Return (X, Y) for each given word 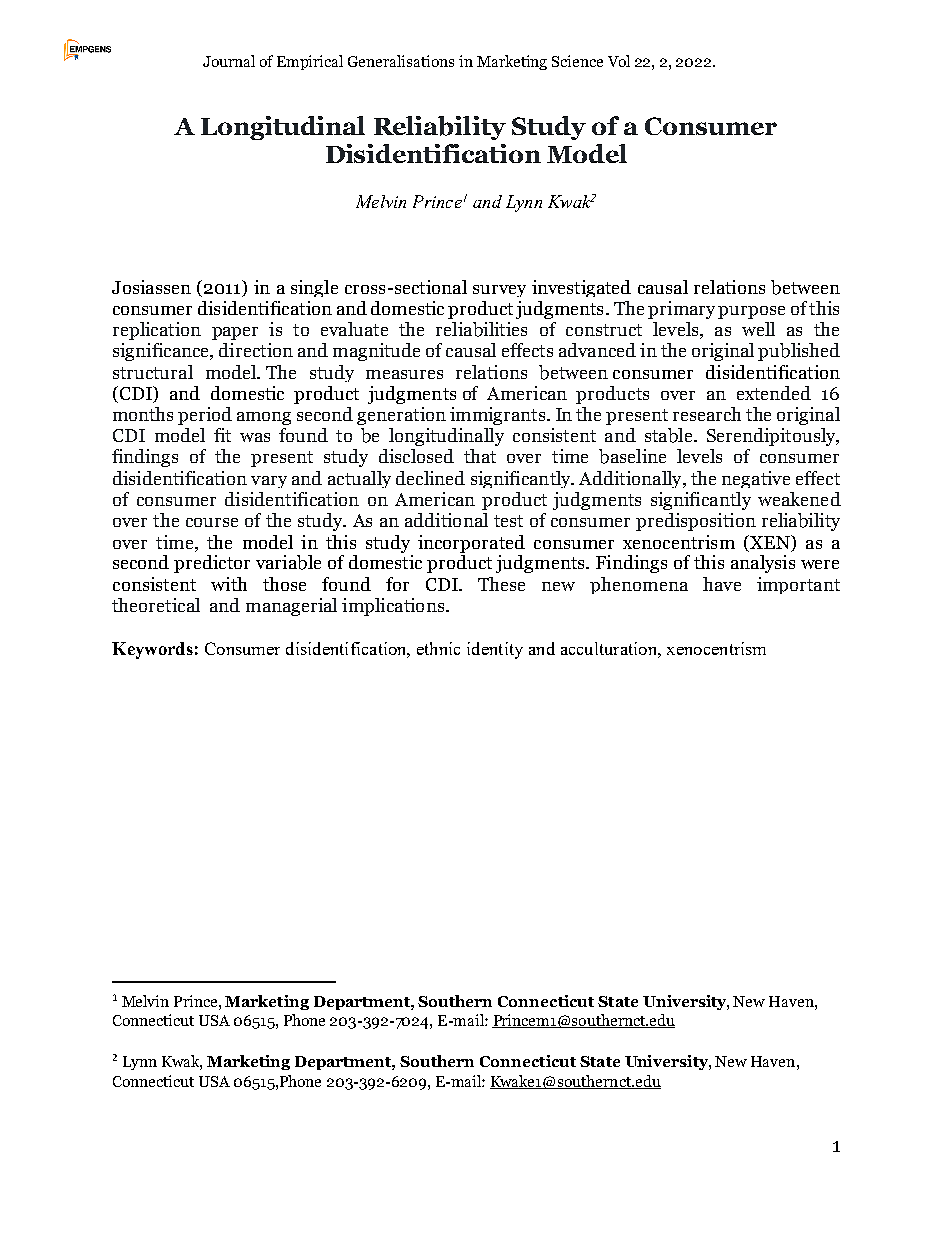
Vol (619, 61)
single (314, 288)
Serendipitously (772, 437)
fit (222, 435)
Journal (229, 61)
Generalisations (401, 61)
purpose (751, 312)
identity (495, 650)
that (480, 456)
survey (499, 291)
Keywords (152, 650)
